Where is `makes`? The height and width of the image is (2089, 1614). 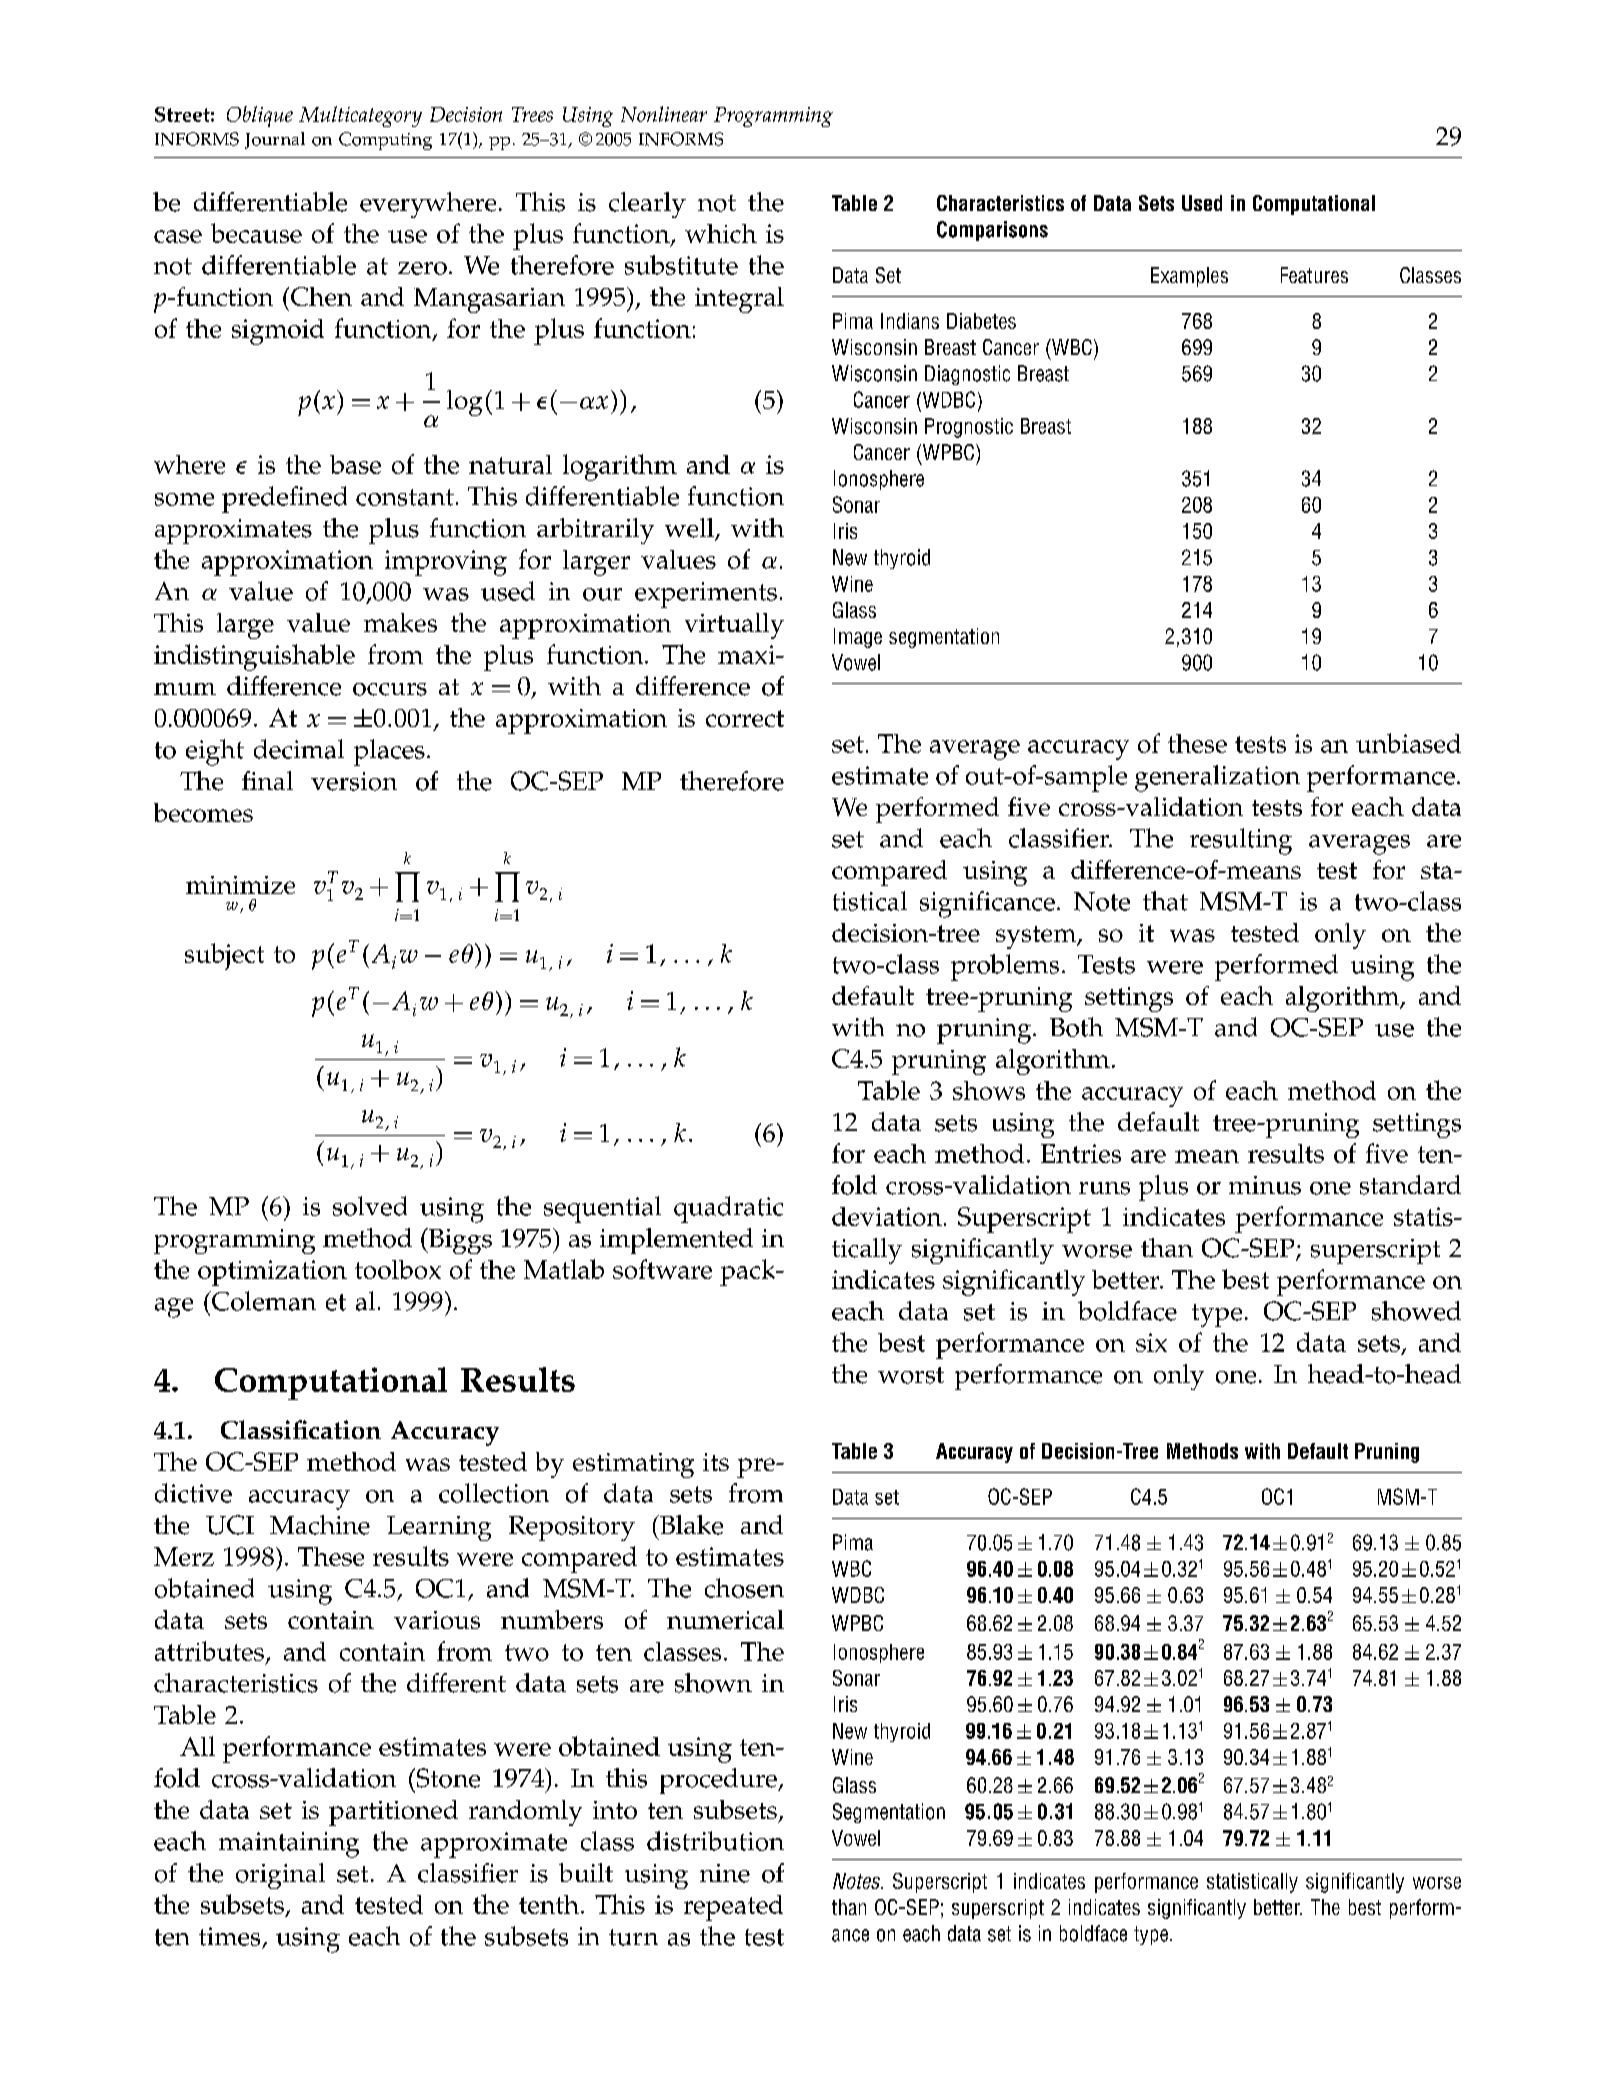
makes is located at coordinates (400, 622).
